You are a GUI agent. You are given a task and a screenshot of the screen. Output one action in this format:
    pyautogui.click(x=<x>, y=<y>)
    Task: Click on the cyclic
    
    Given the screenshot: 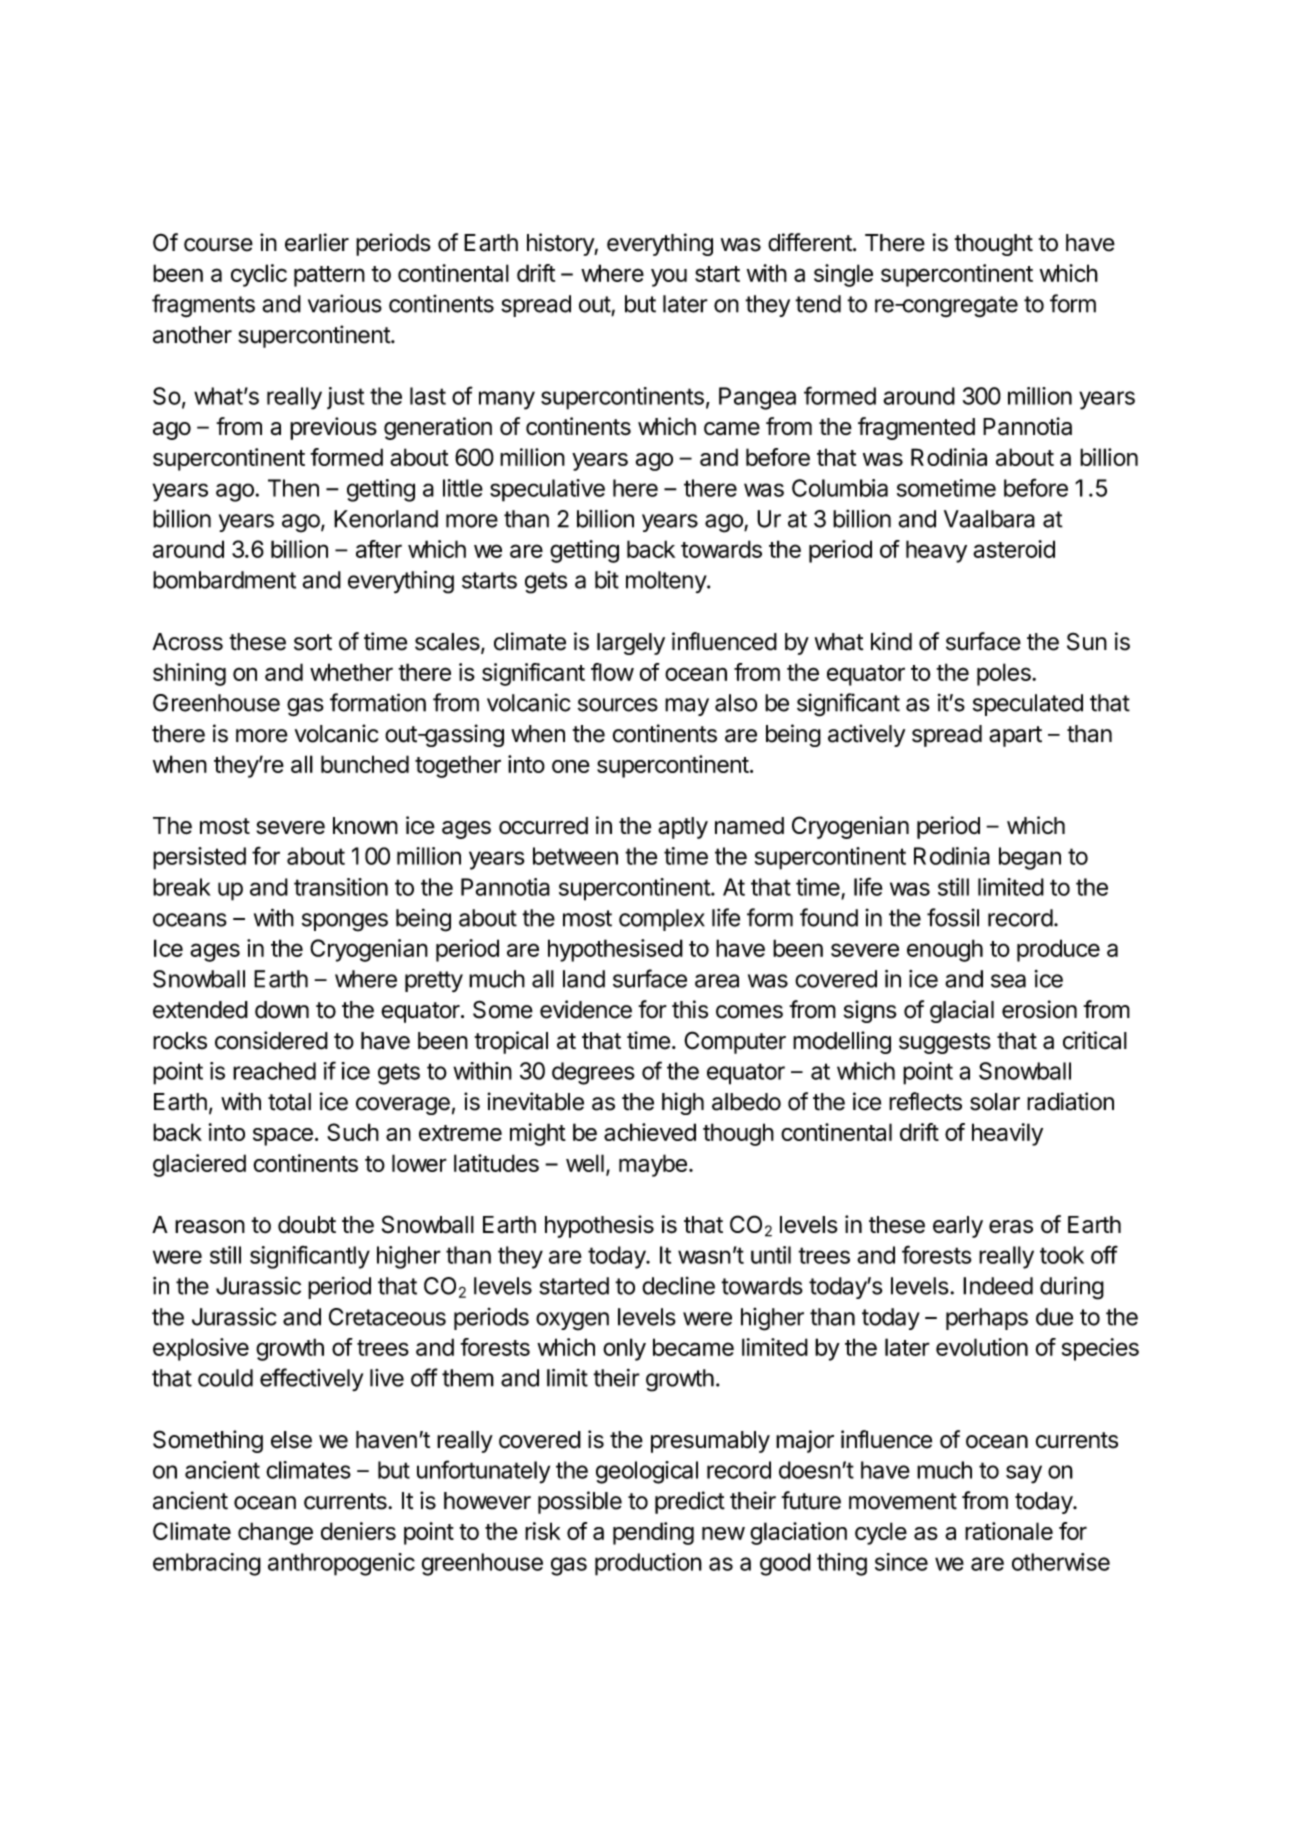 What is the action you would take?
    pyautogui.click(x=259, y=275)
